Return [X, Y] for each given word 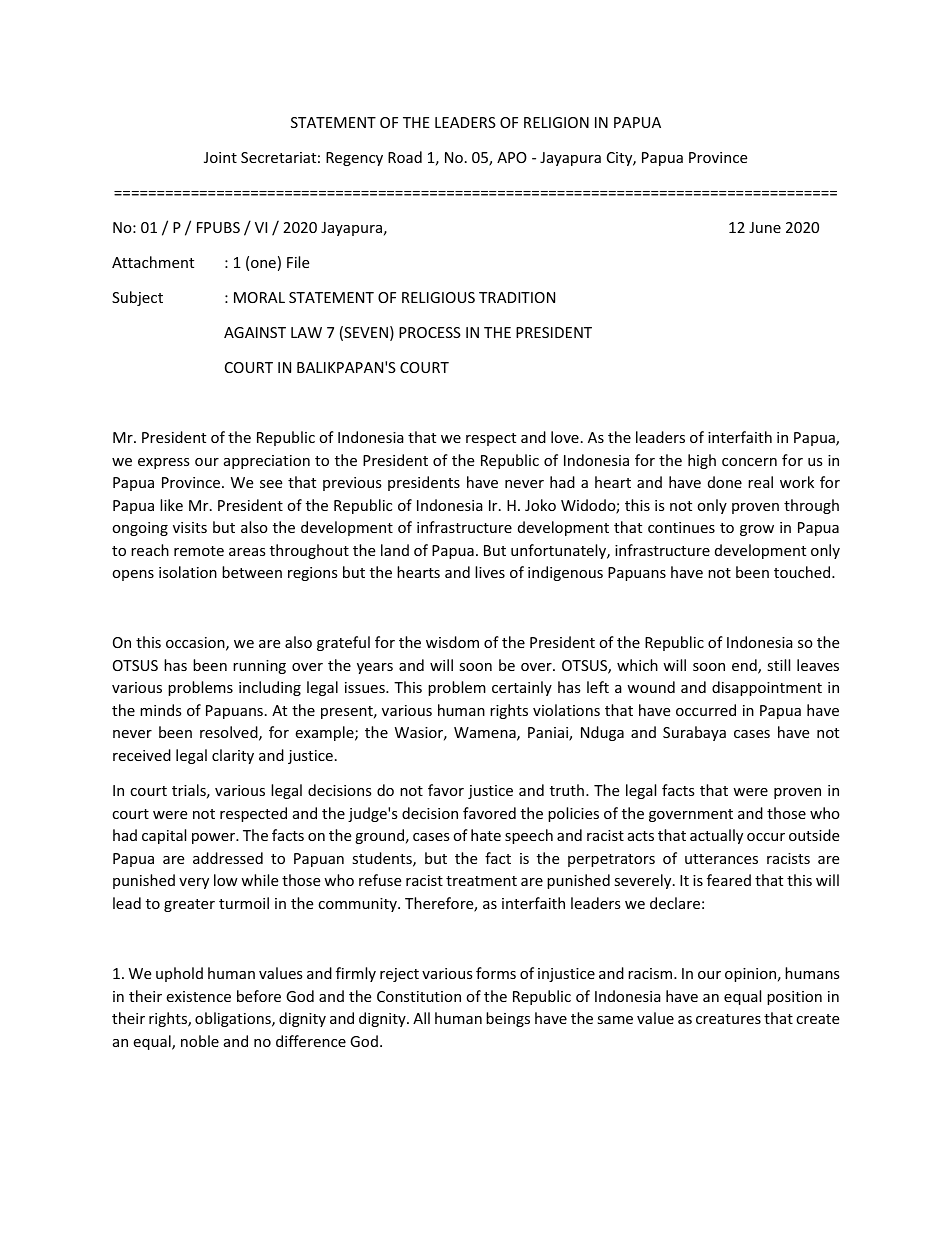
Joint [220, 157]
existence [198, 996]
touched [803, 572]
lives [490, 572]
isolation [188, 572]
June [765, 227]
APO [512, 157]
